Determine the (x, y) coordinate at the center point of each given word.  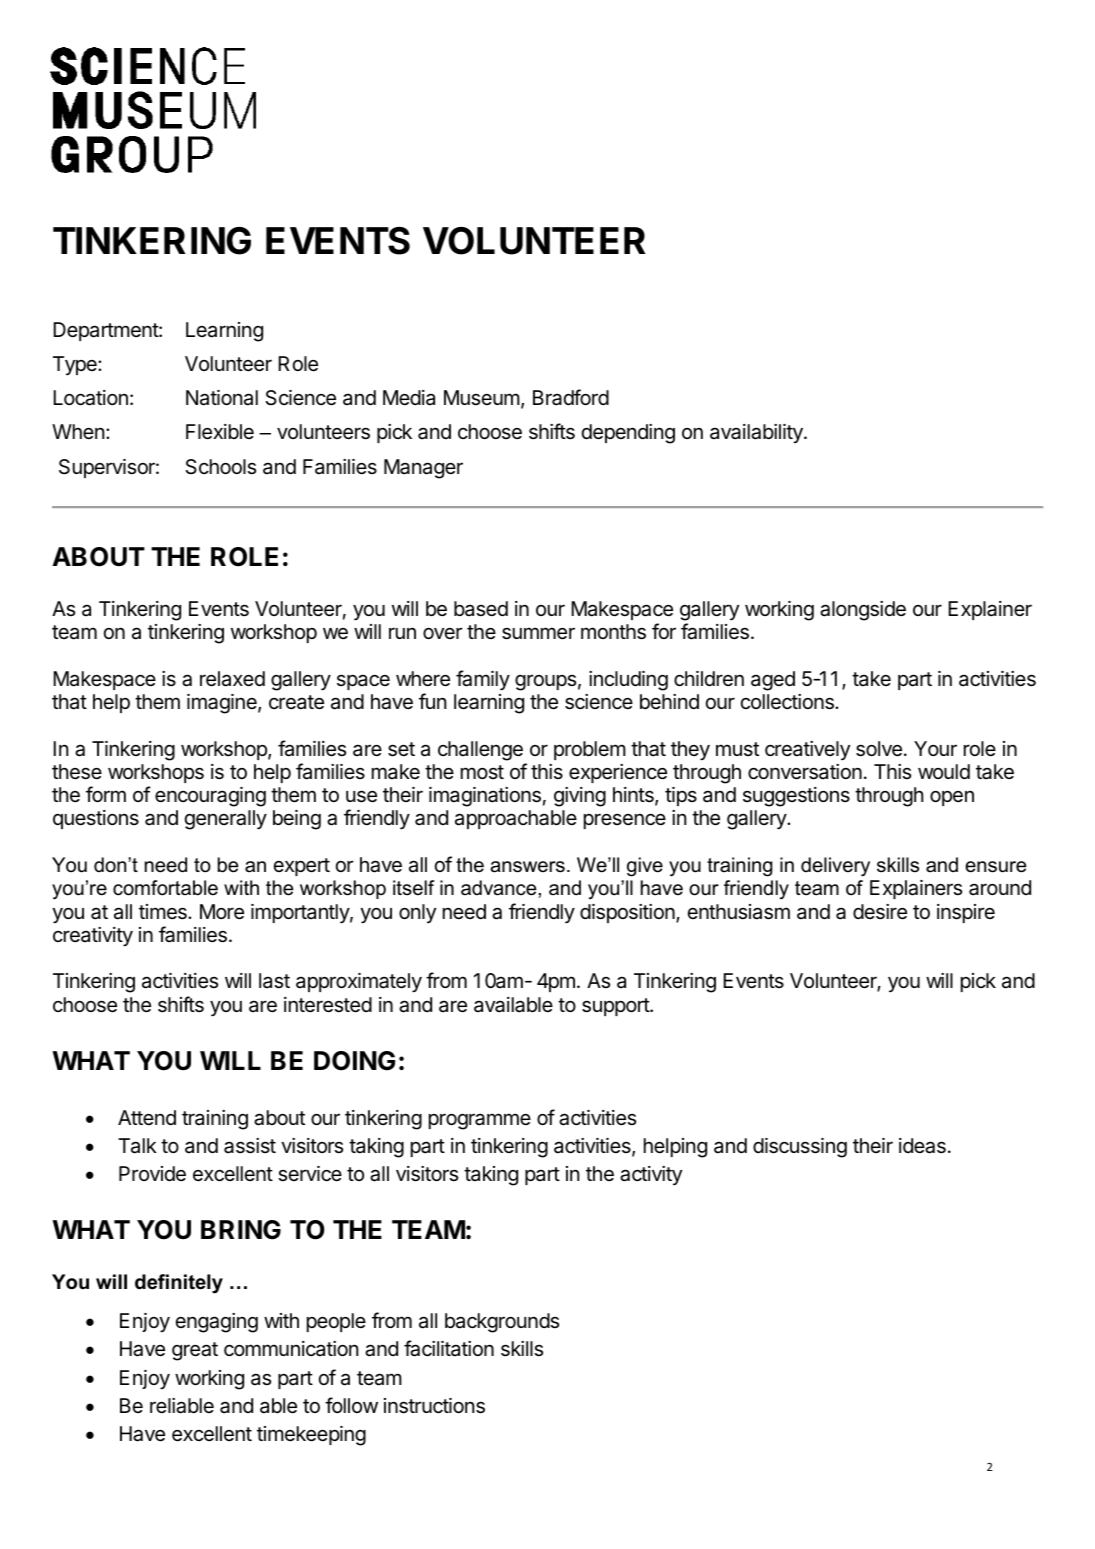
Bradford (571, 397)
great (195, 1351)
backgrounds (502, 1323)
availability (757, 433)
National (222, 398)
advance (498, 888)
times (164, 912)
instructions (434, 1406)
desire (880, 912)
